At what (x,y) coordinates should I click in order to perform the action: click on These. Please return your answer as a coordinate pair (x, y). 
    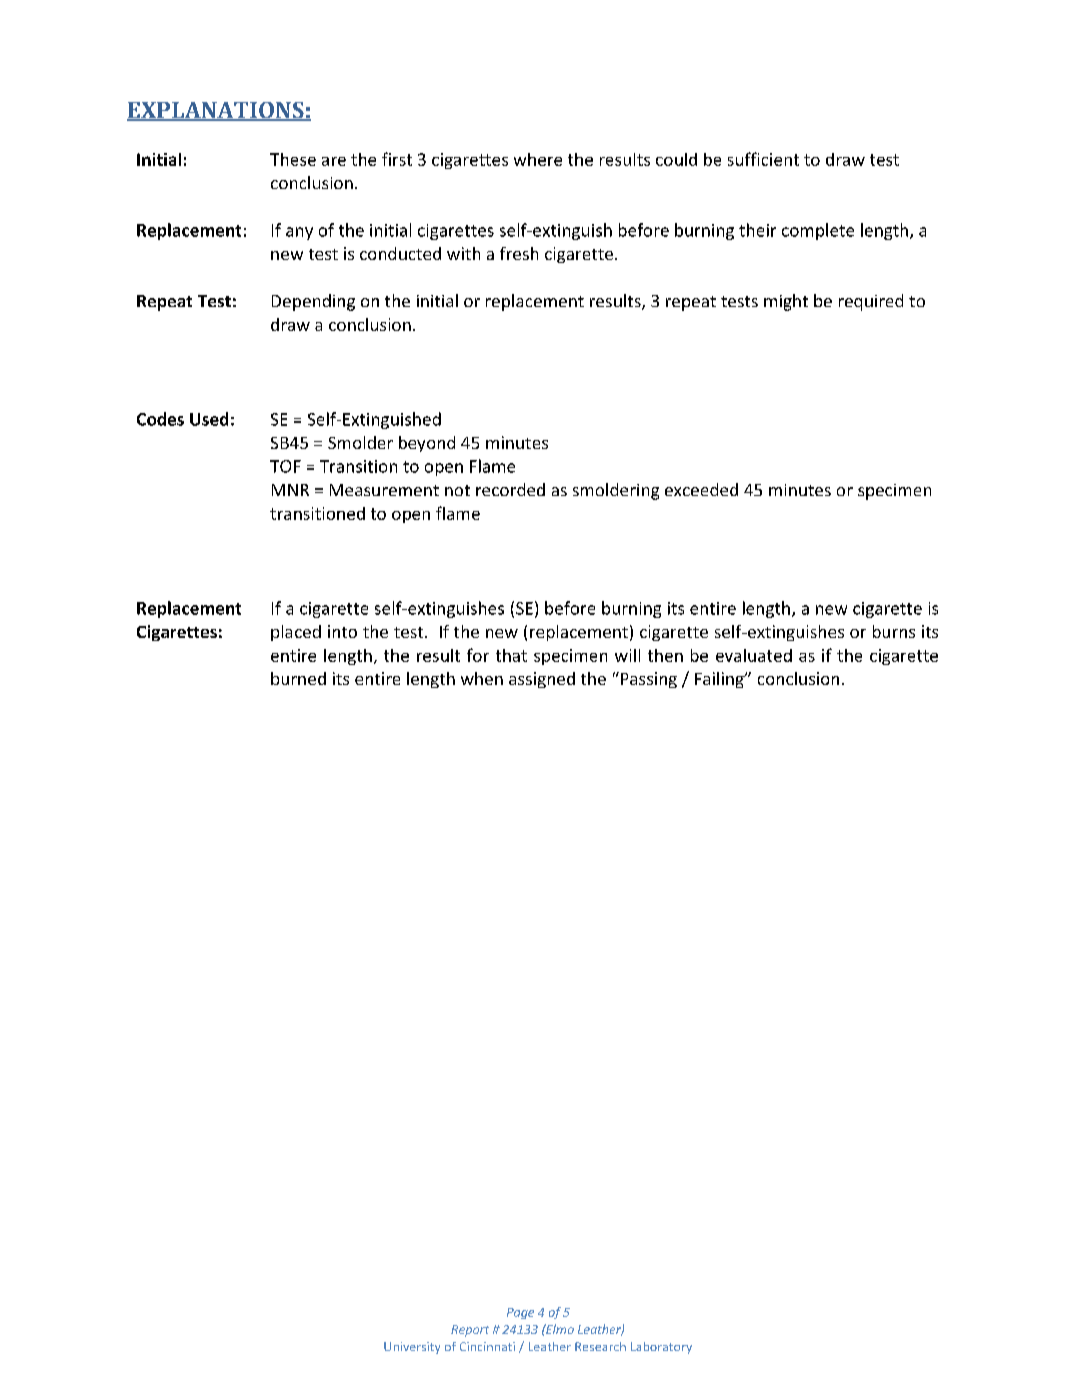
    Looking at the image, I should click on (293, 159).
